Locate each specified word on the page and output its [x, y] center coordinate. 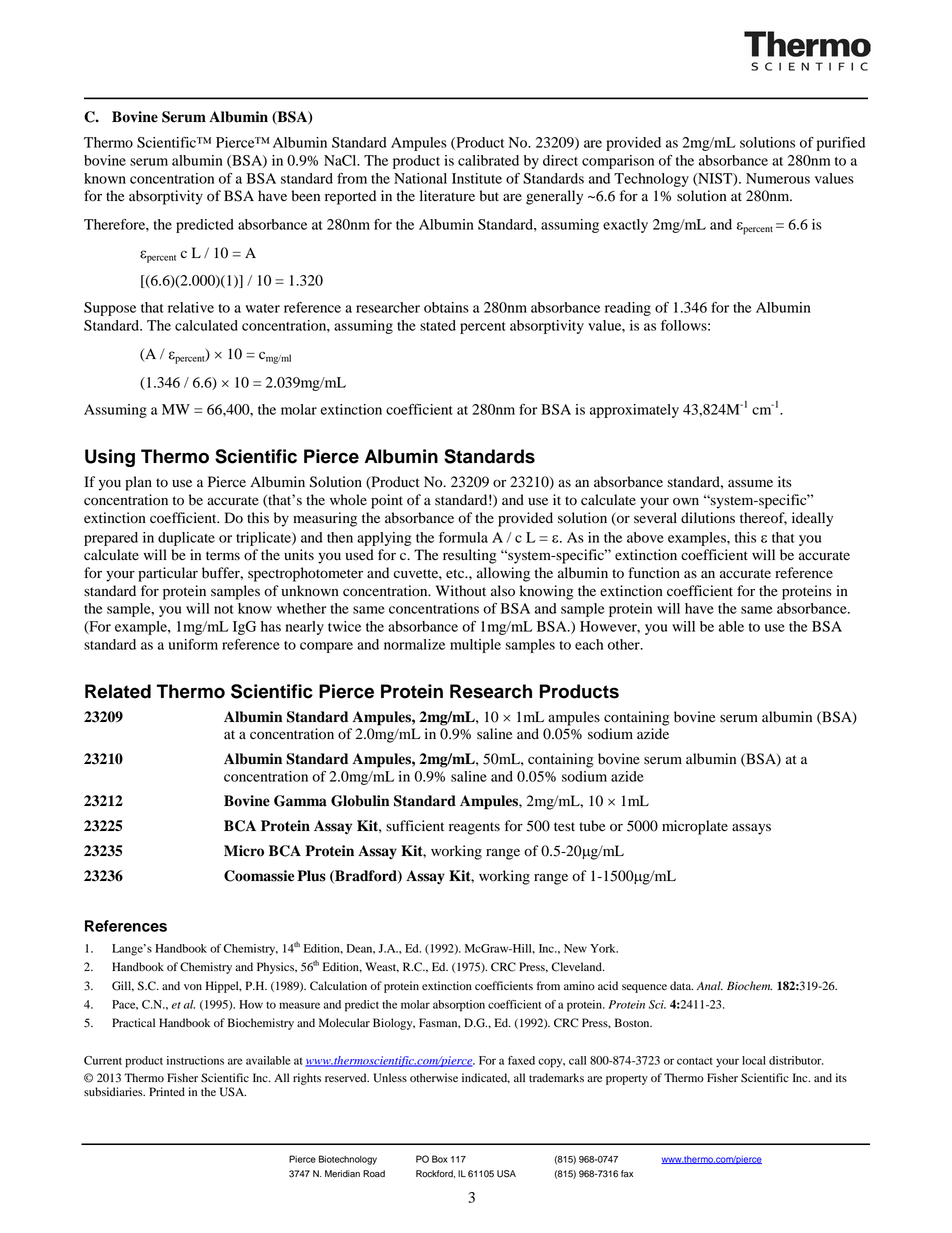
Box [440, 1159]
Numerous [778, 178]
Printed [167, 1092]
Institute [477, 178]
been [306, 196]
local [754, 1060]
